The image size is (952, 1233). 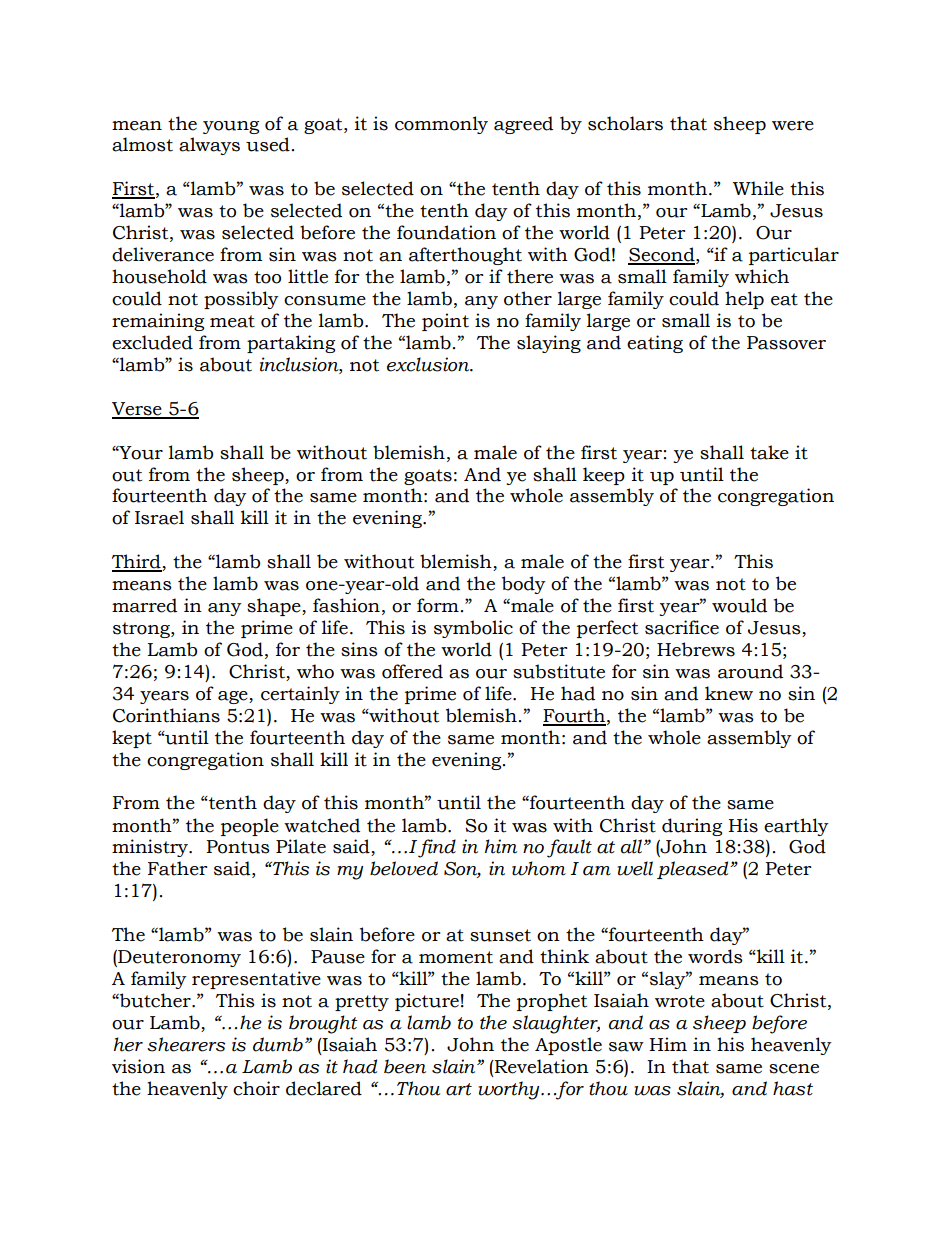 I want to click on Corinthians, so click(x=166, y=715).
